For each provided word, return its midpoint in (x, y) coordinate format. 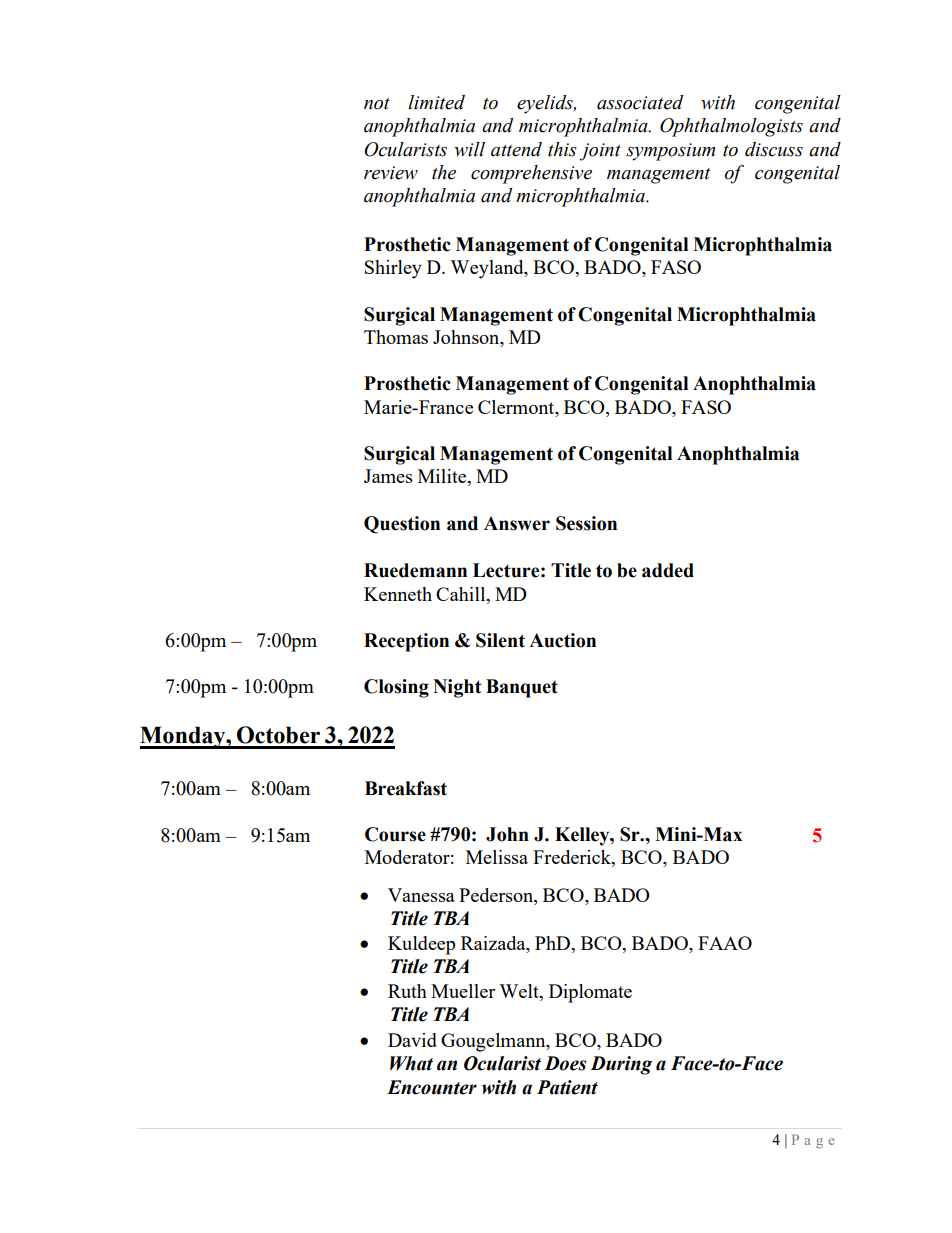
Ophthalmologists (731, 127)
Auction (562, 640)
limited (436, 102)
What (411, 1063)
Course (395, 834)
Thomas (396, 337)
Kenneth (398, 594)
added (668, 570)
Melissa (497, 857)
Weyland (488, 269)
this (562, 149)
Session (586, 523)
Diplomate (590, 993)
